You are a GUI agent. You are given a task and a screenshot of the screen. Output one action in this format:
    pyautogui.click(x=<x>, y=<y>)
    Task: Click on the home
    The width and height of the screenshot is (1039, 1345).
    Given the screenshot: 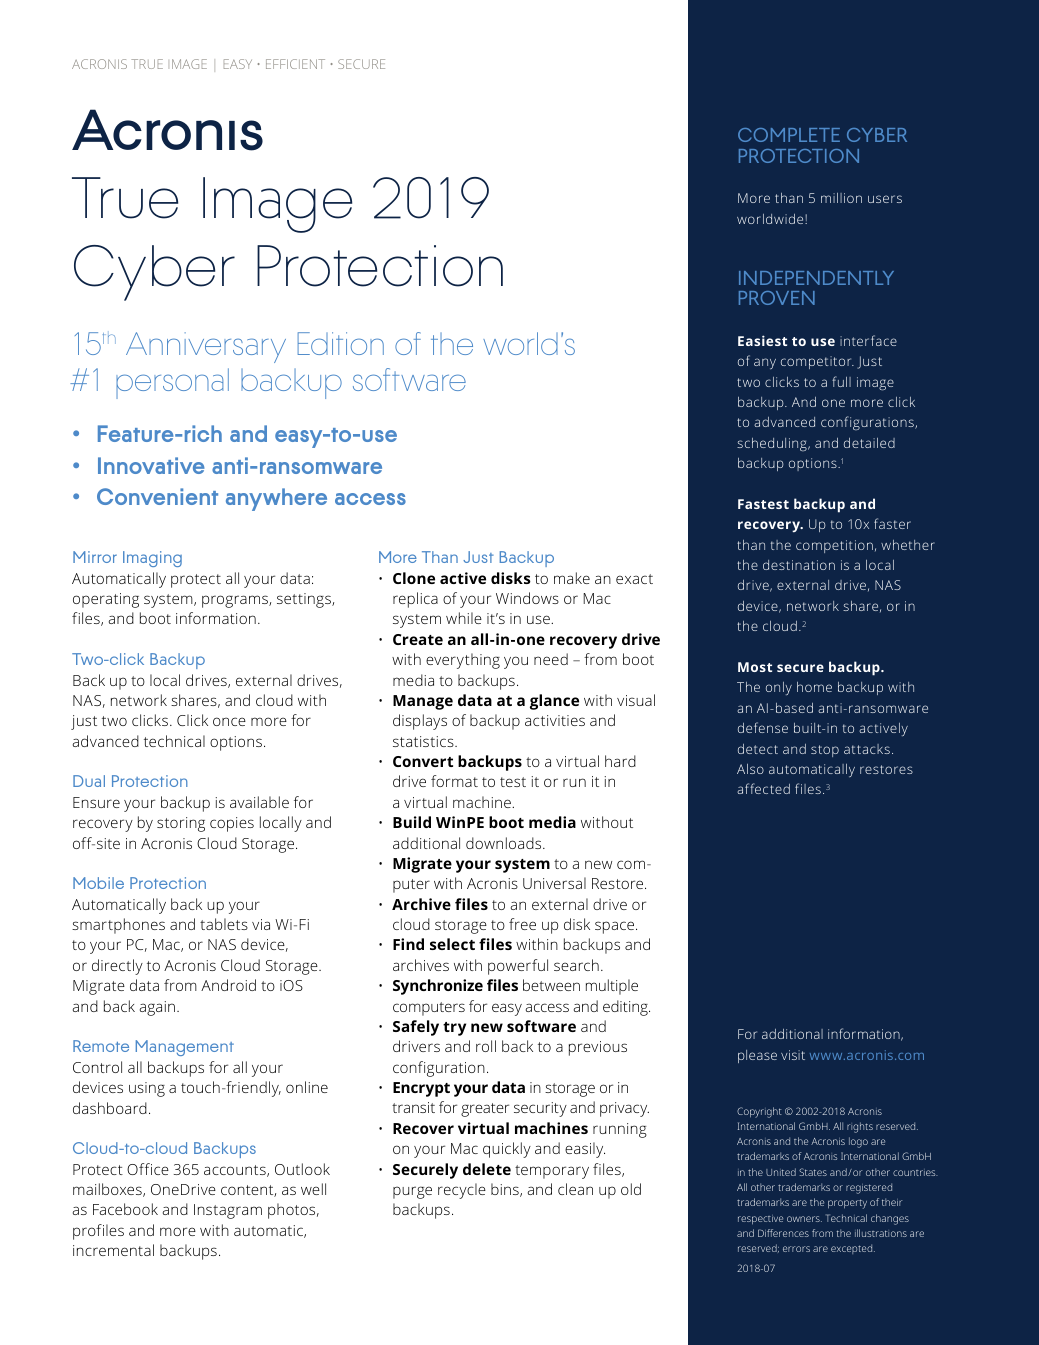 What is the action you would take?
    pyautogui.click(x=814, y=687)
